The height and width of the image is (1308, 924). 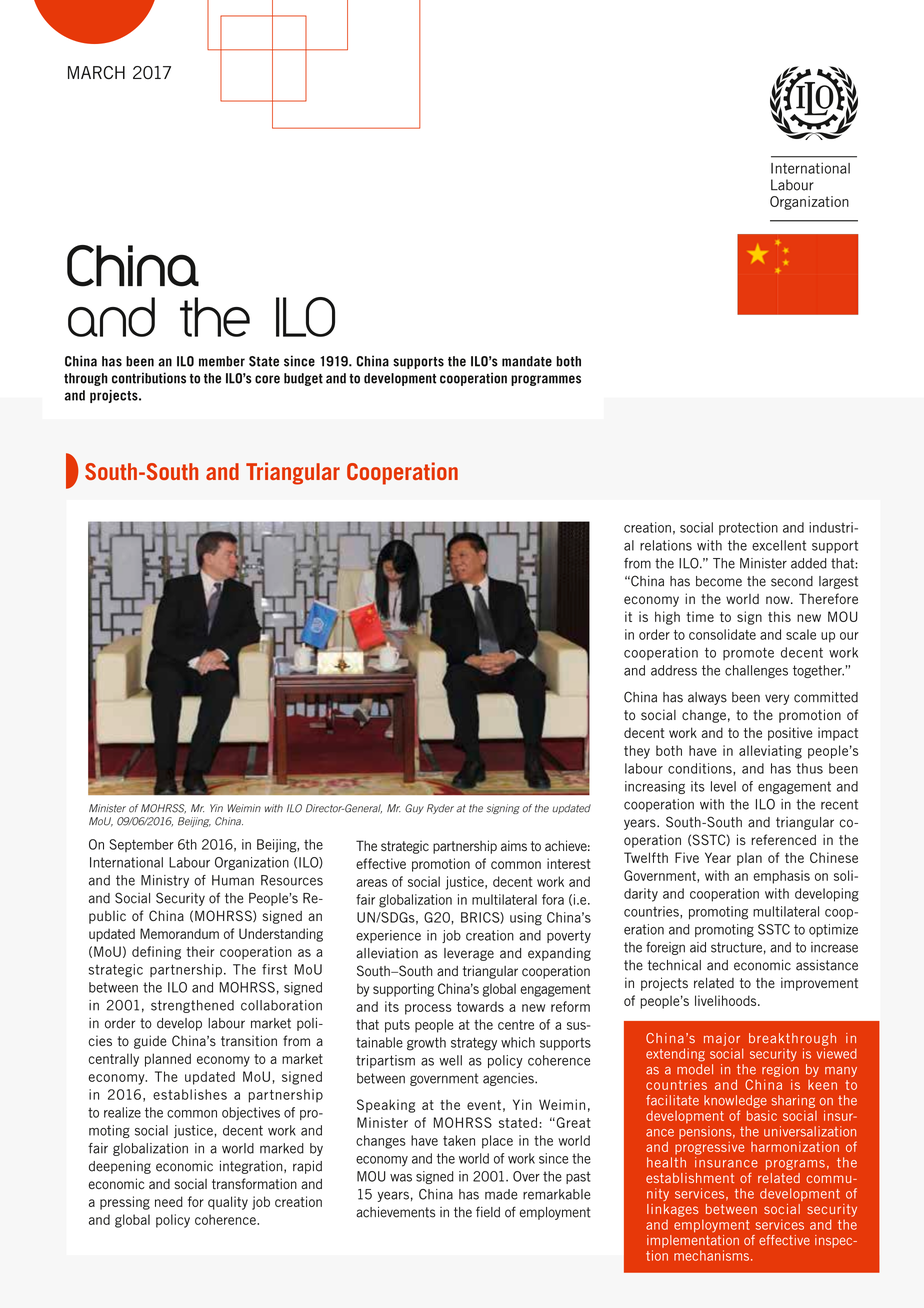 What do you see at coordinates (779, 545) in the image?
I see `excellent` at bounding box center [779, 545].
